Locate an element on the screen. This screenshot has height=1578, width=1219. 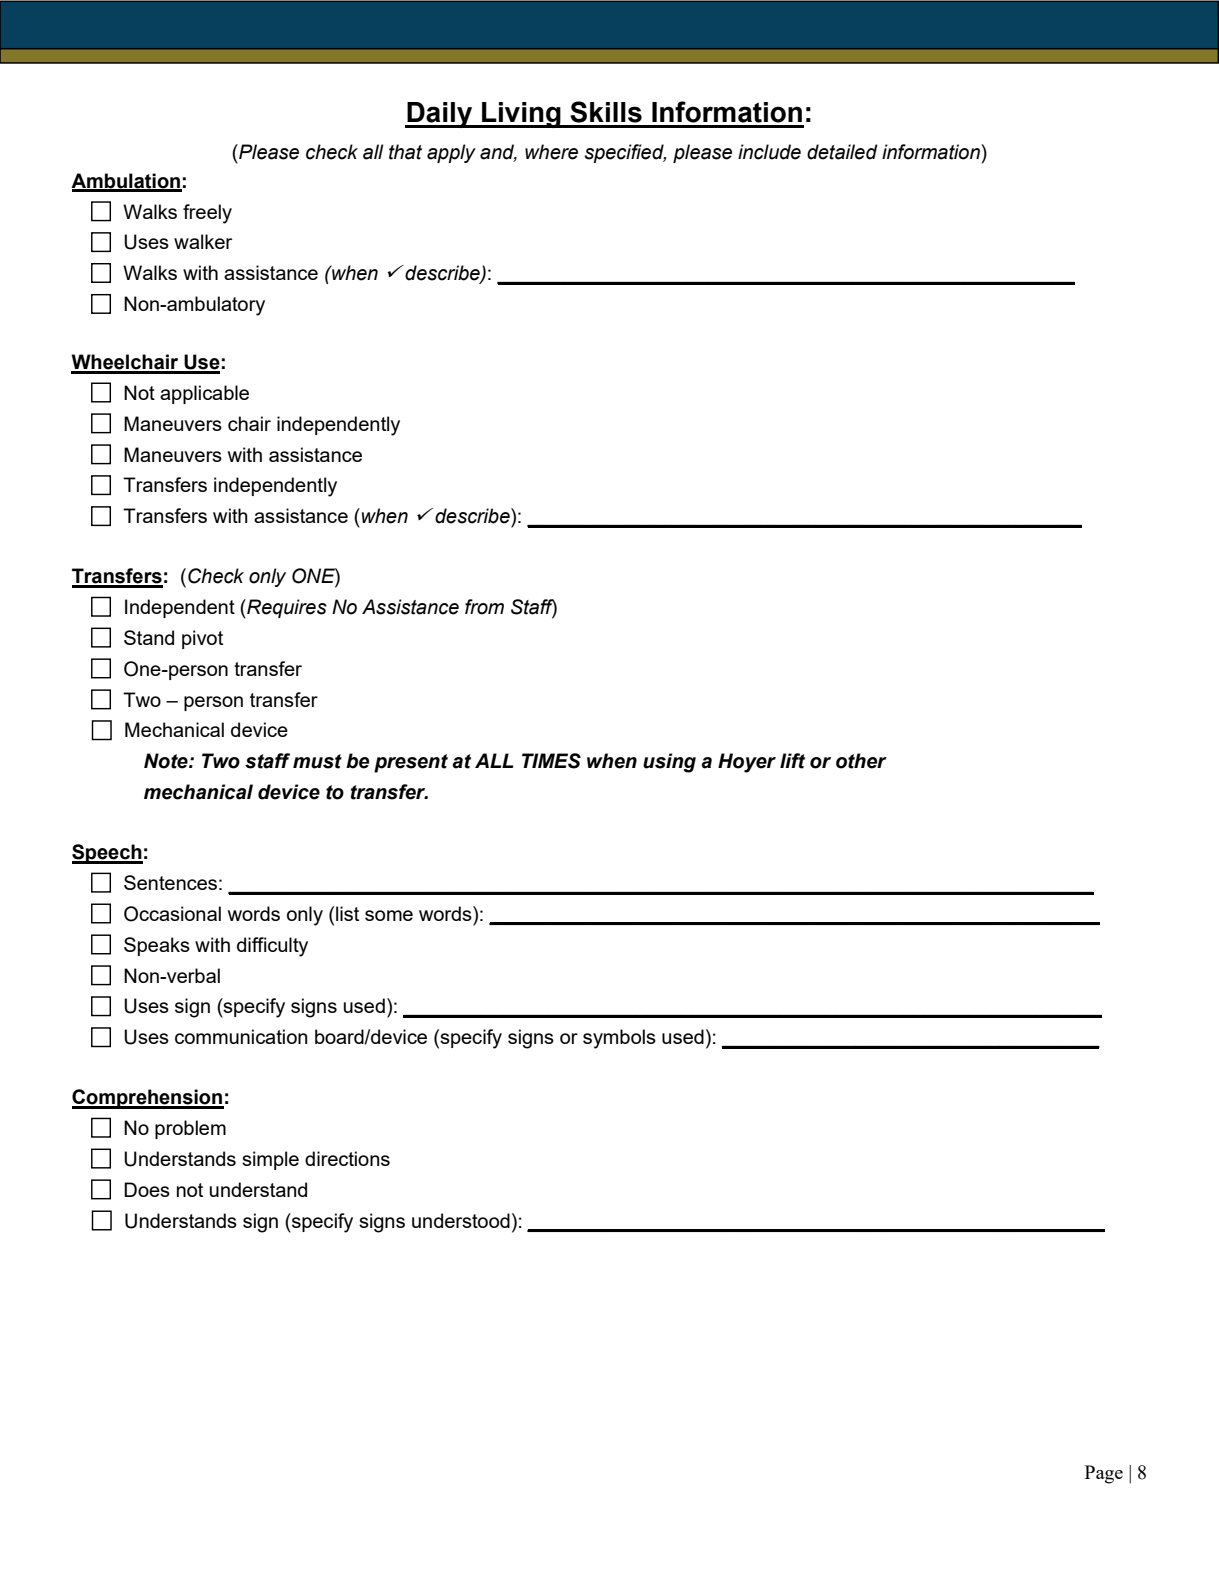
where is located at coordinates (551, 152).
